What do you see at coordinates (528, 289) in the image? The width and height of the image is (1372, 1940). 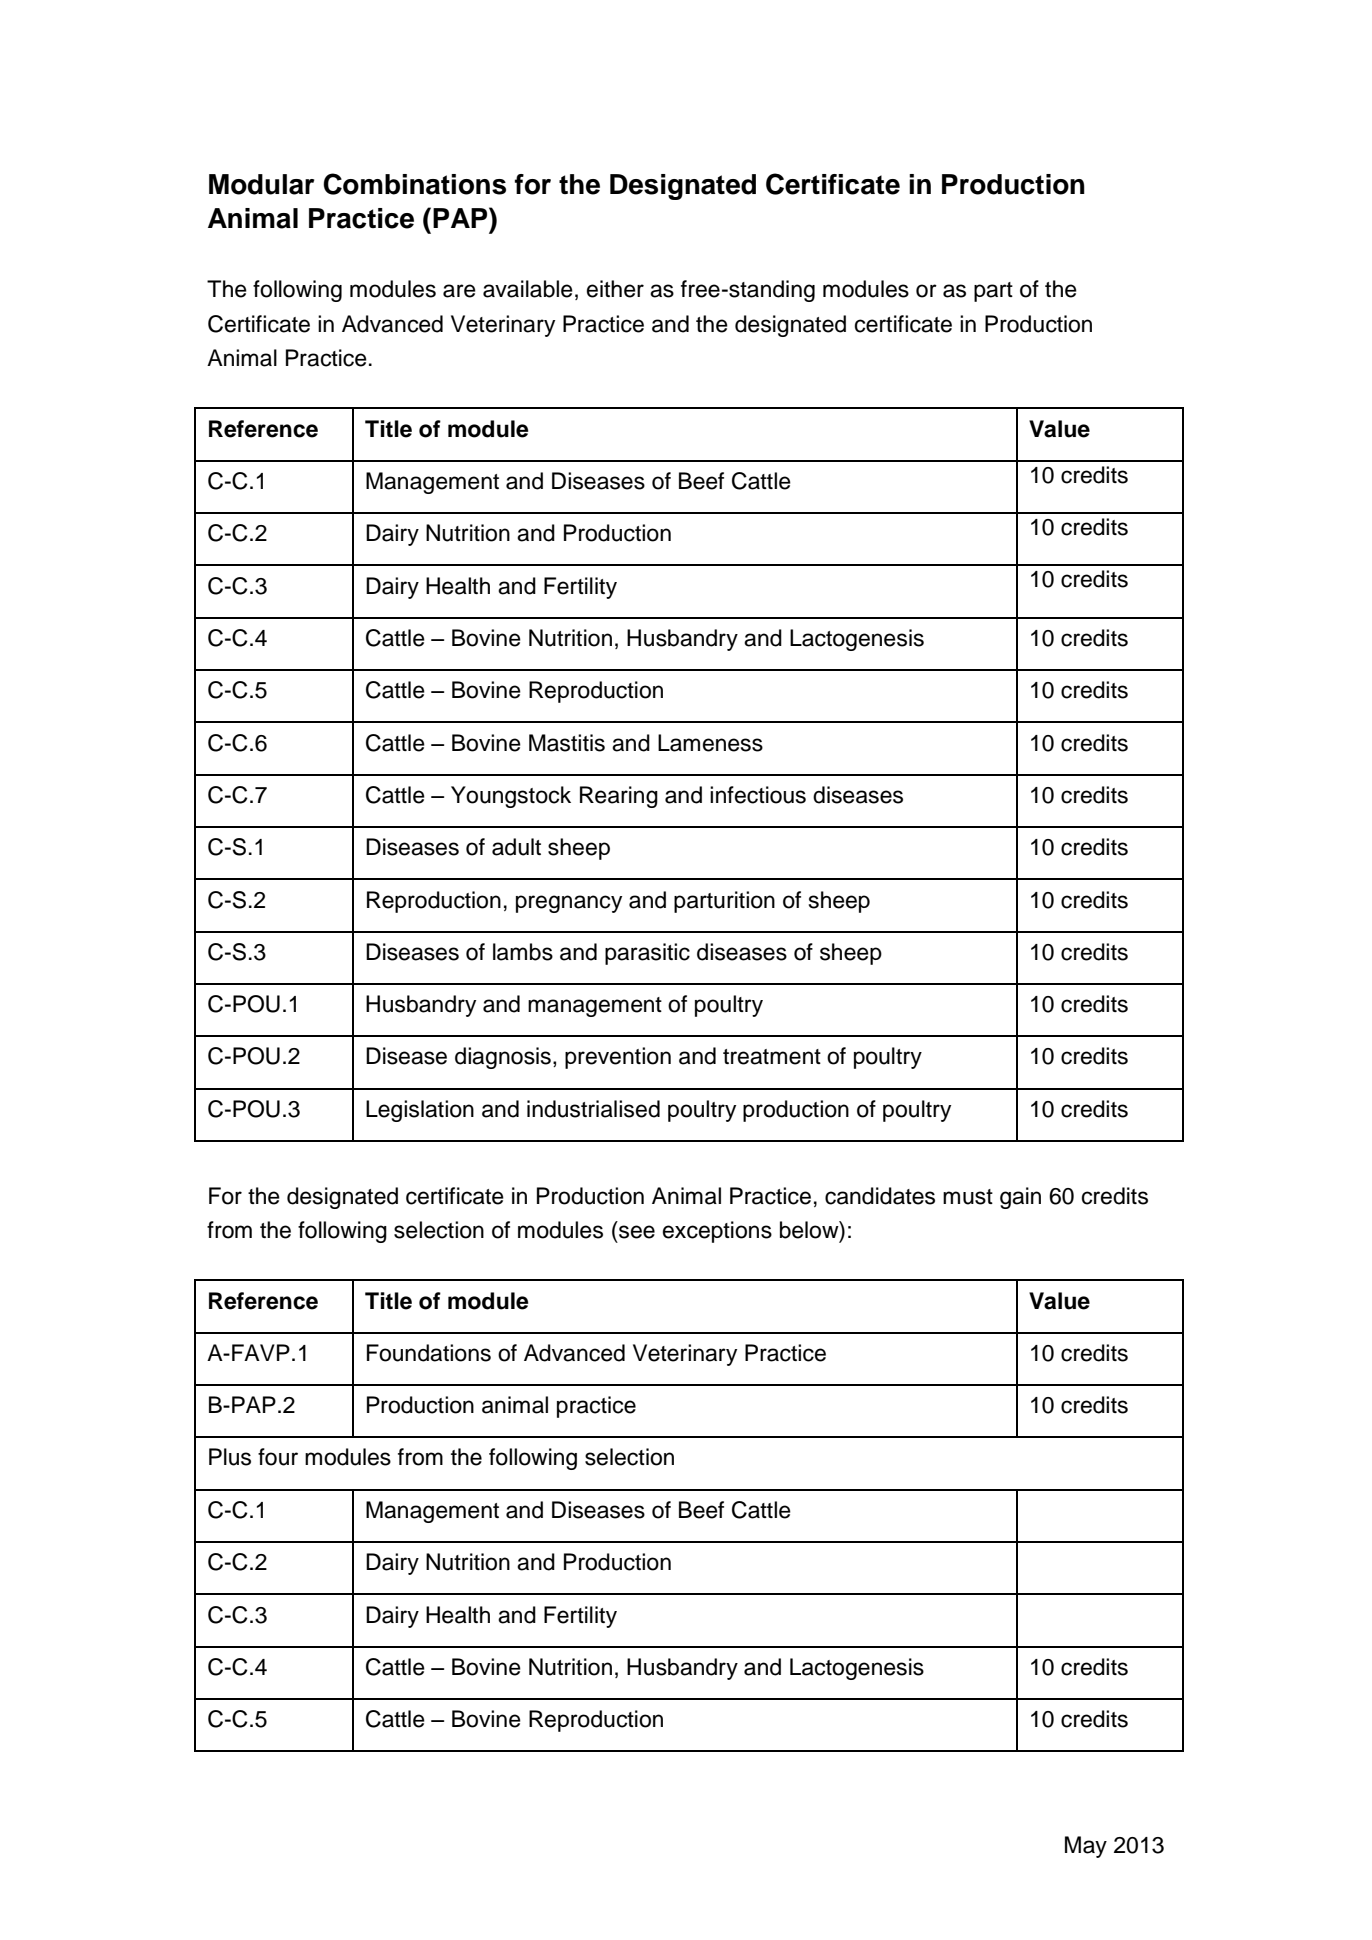 I see `available` at bounding box center [528, 289].
